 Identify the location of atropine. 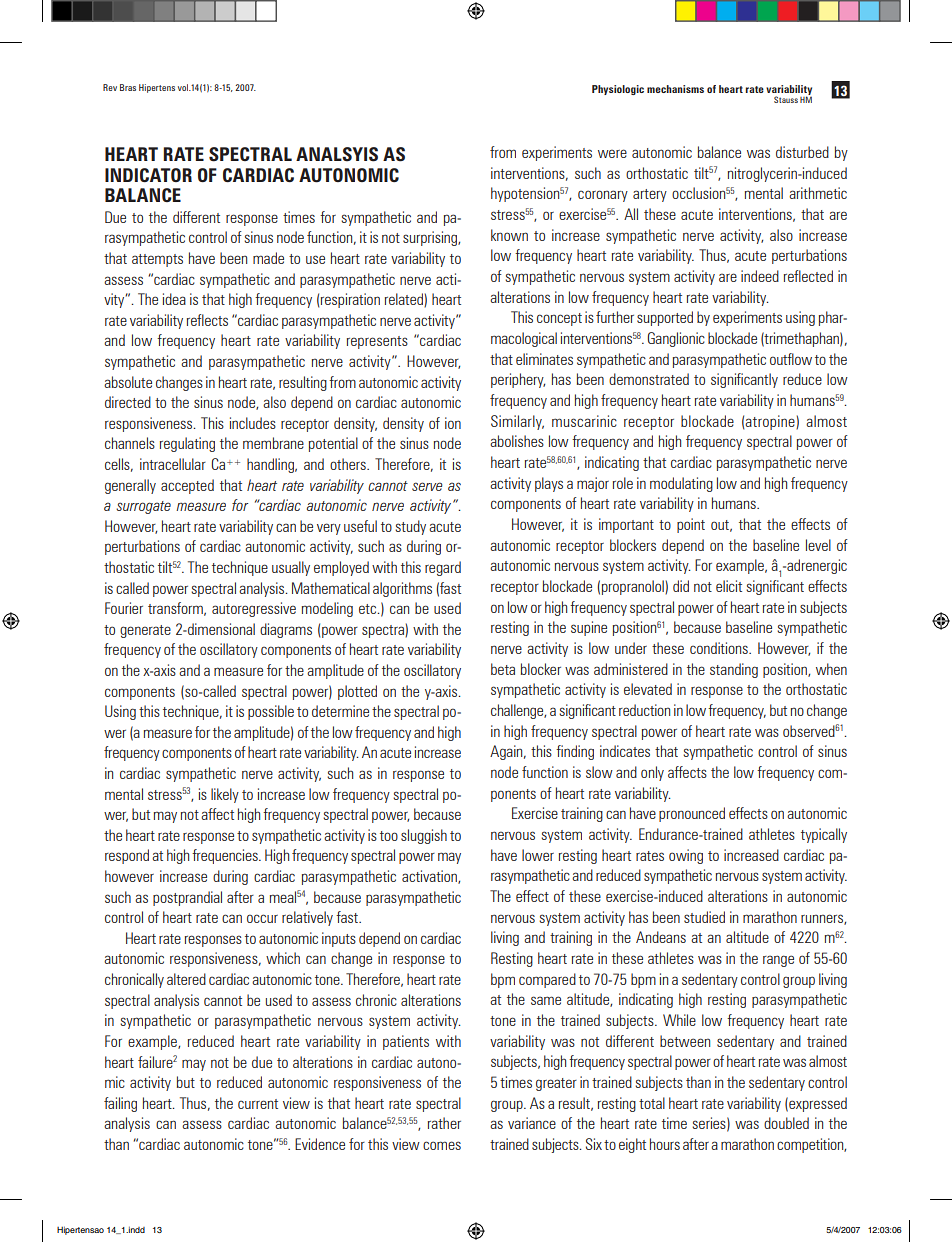
(771, 422).
